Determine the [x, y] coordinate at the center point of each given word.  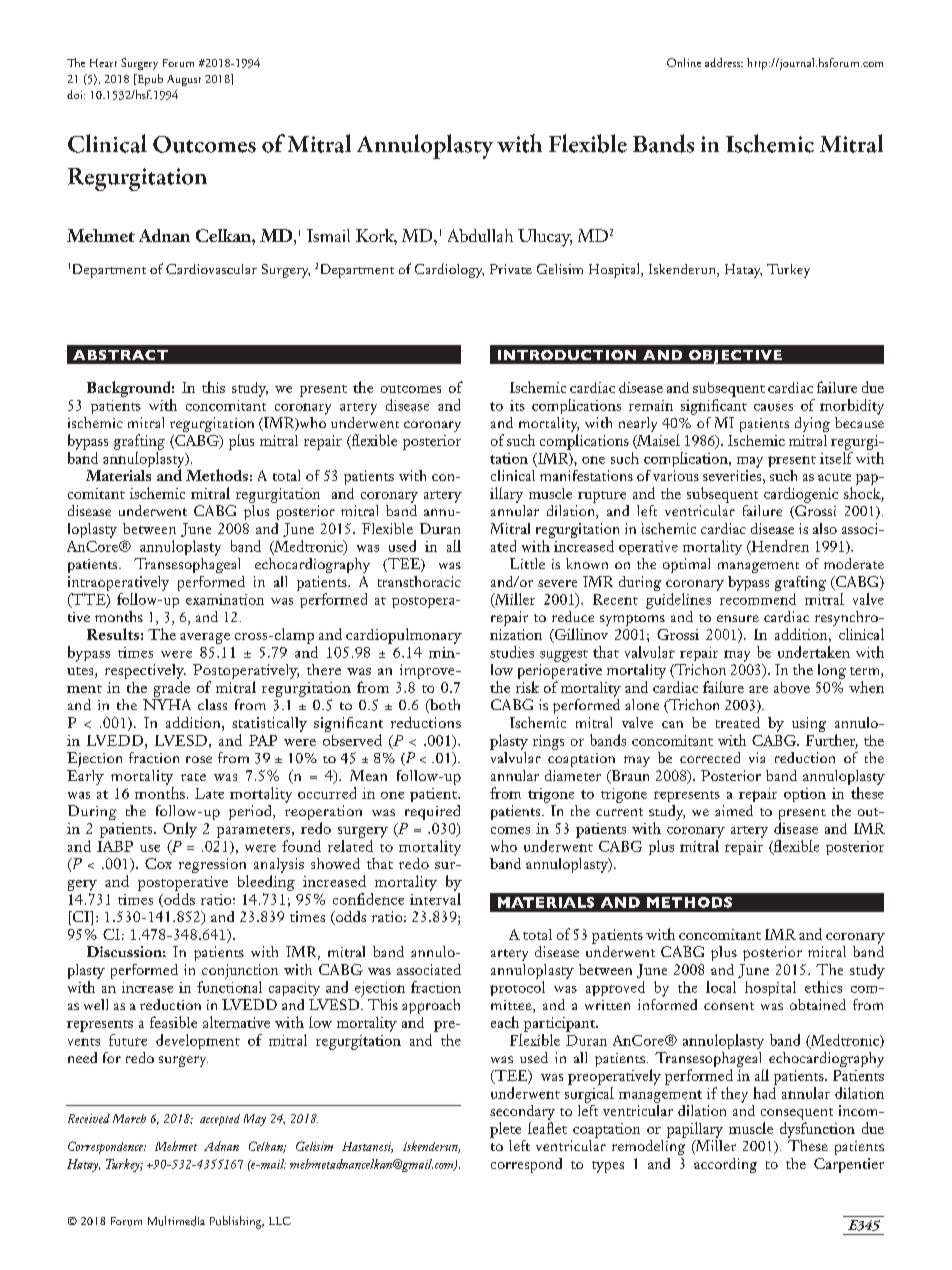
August [184, 80]
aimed [734, 810]
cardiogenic [801, 495]
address [724, 62]
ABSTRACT [120, 355]
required [432, 812]
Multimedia [176, 1221]
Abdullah [480, 235]
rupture [602, 497]
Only [180, 830]
